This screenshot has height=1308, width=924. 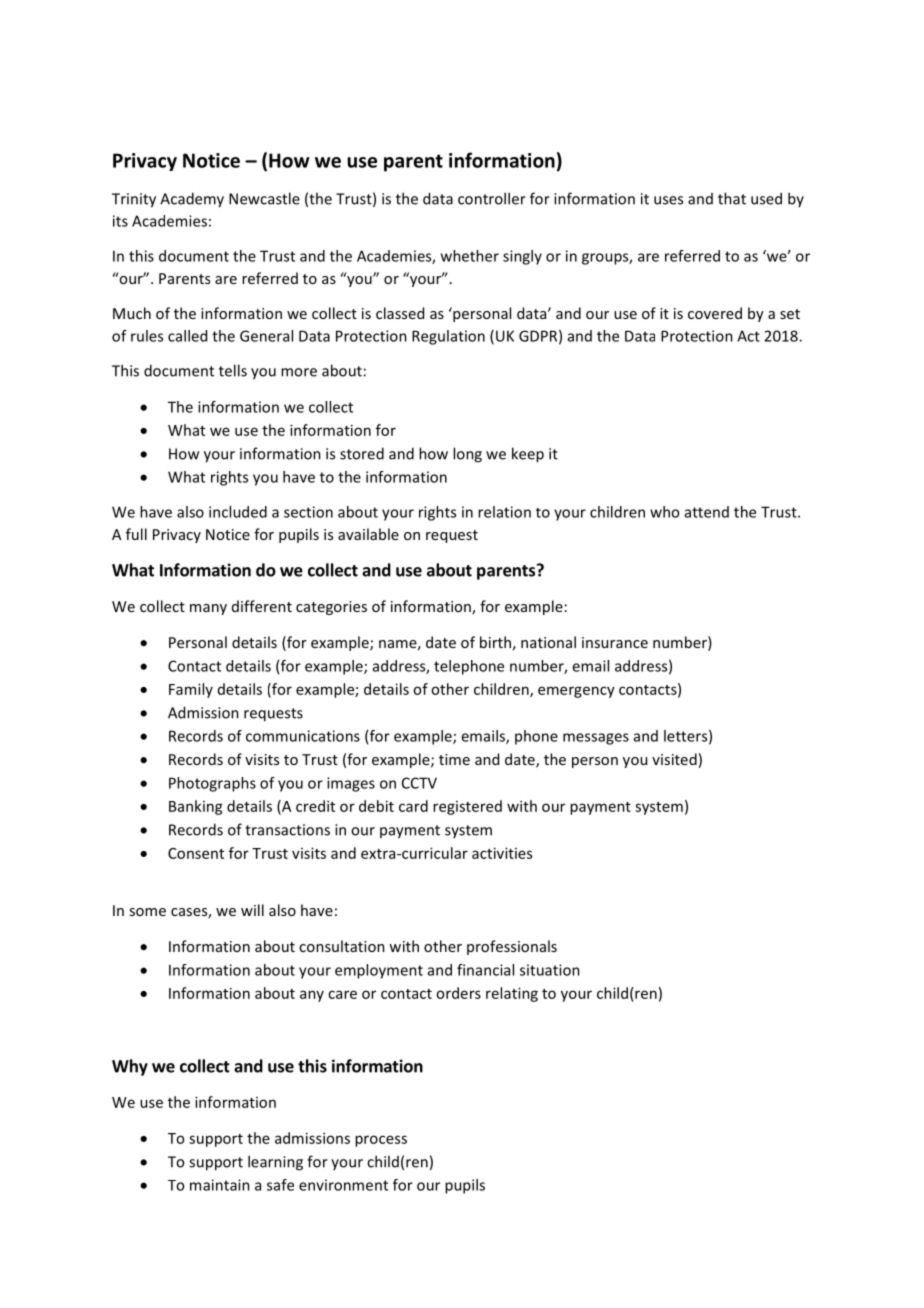 What do you see at coordinates (674, 759) in the screenshot?
I see `visited` at bounding box center [674, 759].
